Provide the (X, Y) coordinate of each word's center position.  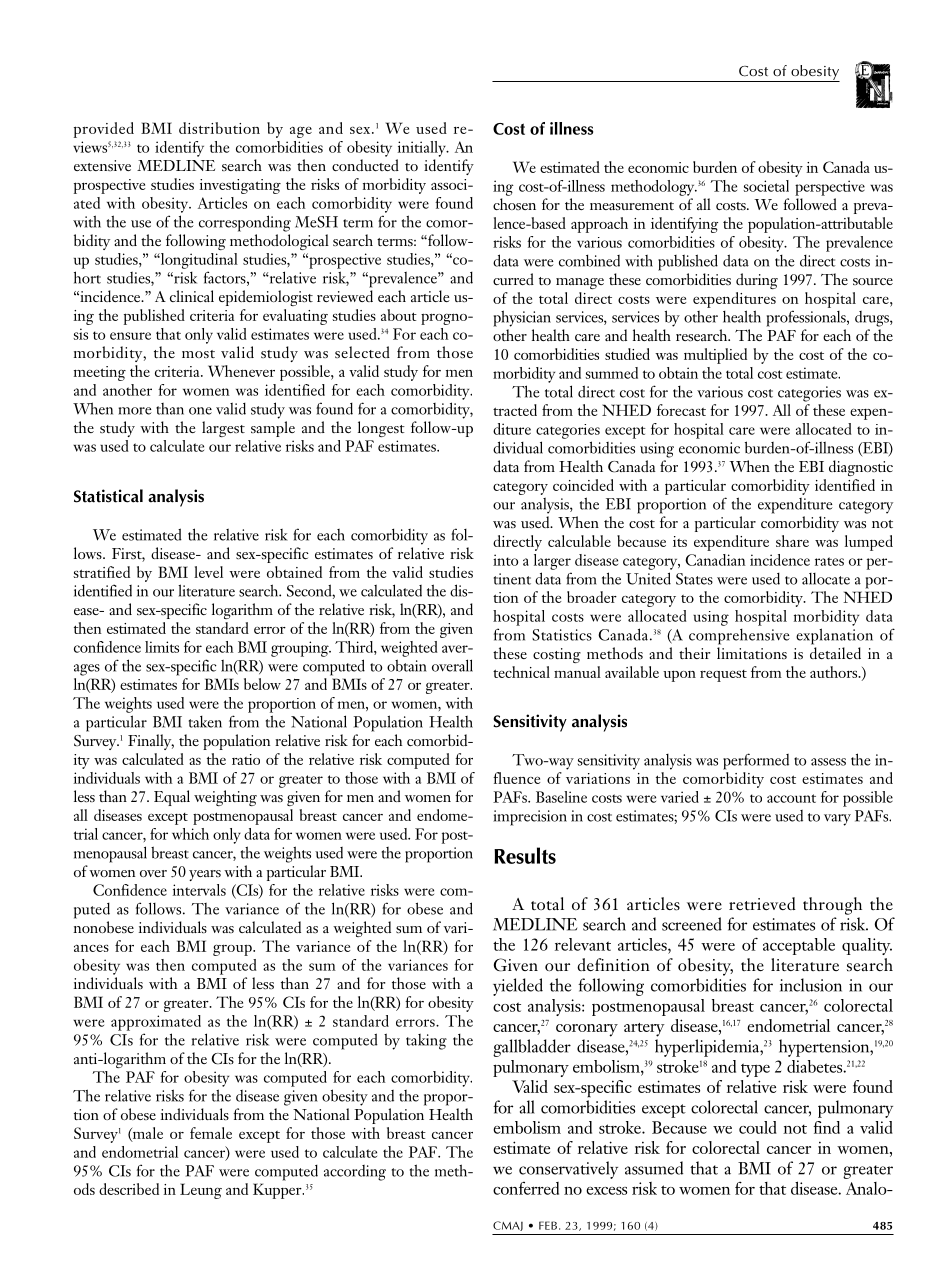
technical (521, 672)
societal (766, 186)
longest (381, 429)
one (200, 411)
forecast (681, 410)
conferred (526, 1188)
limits (162, 647)
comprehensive (739, 637)
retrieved (762, 903)
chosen (514, 204)
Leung (201, 1191)
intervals (199, 890)
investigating (240, 186)
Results (525, 855)
